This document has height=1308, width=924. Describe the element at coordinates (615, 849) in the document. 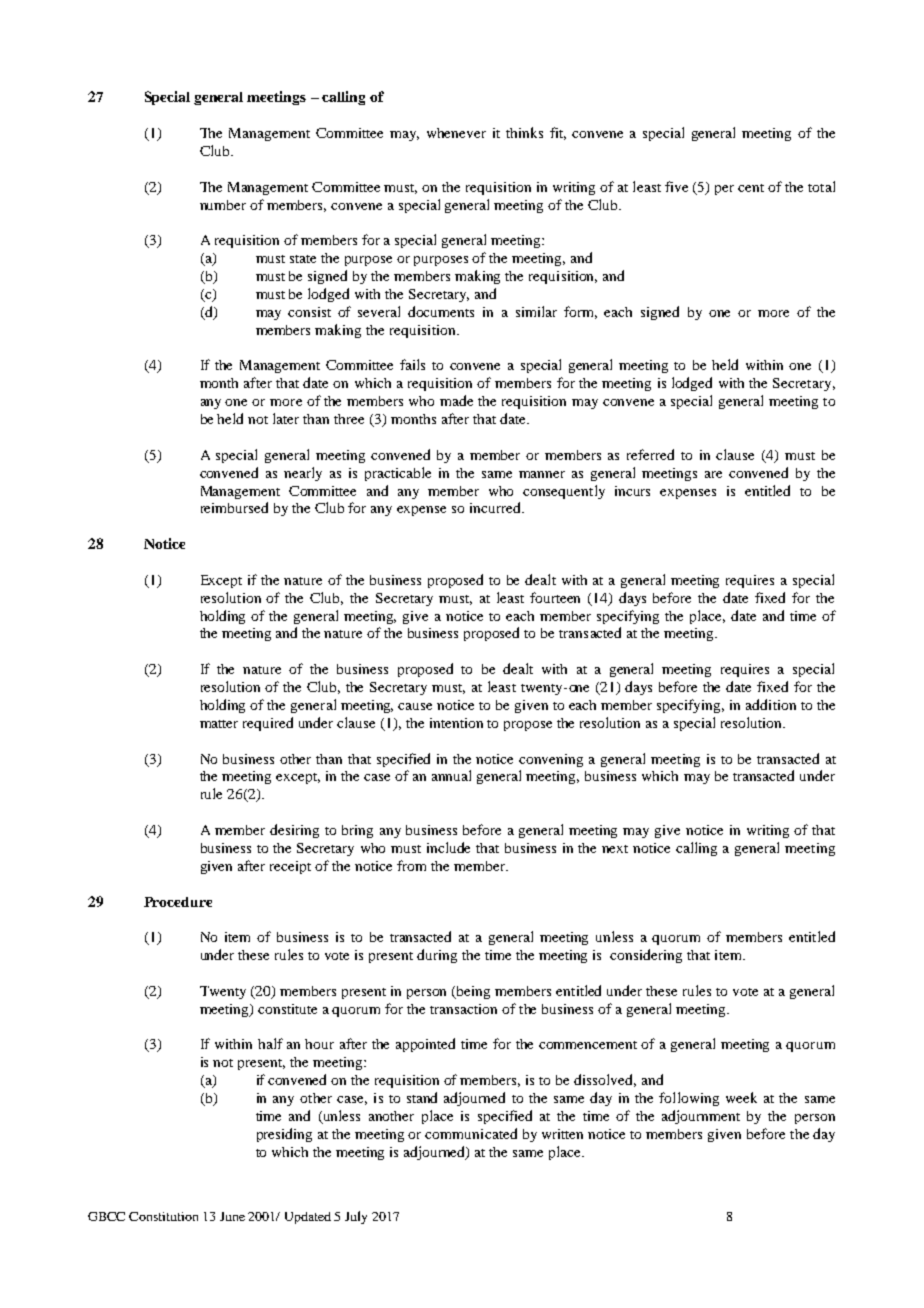

I see `next` at that location.
